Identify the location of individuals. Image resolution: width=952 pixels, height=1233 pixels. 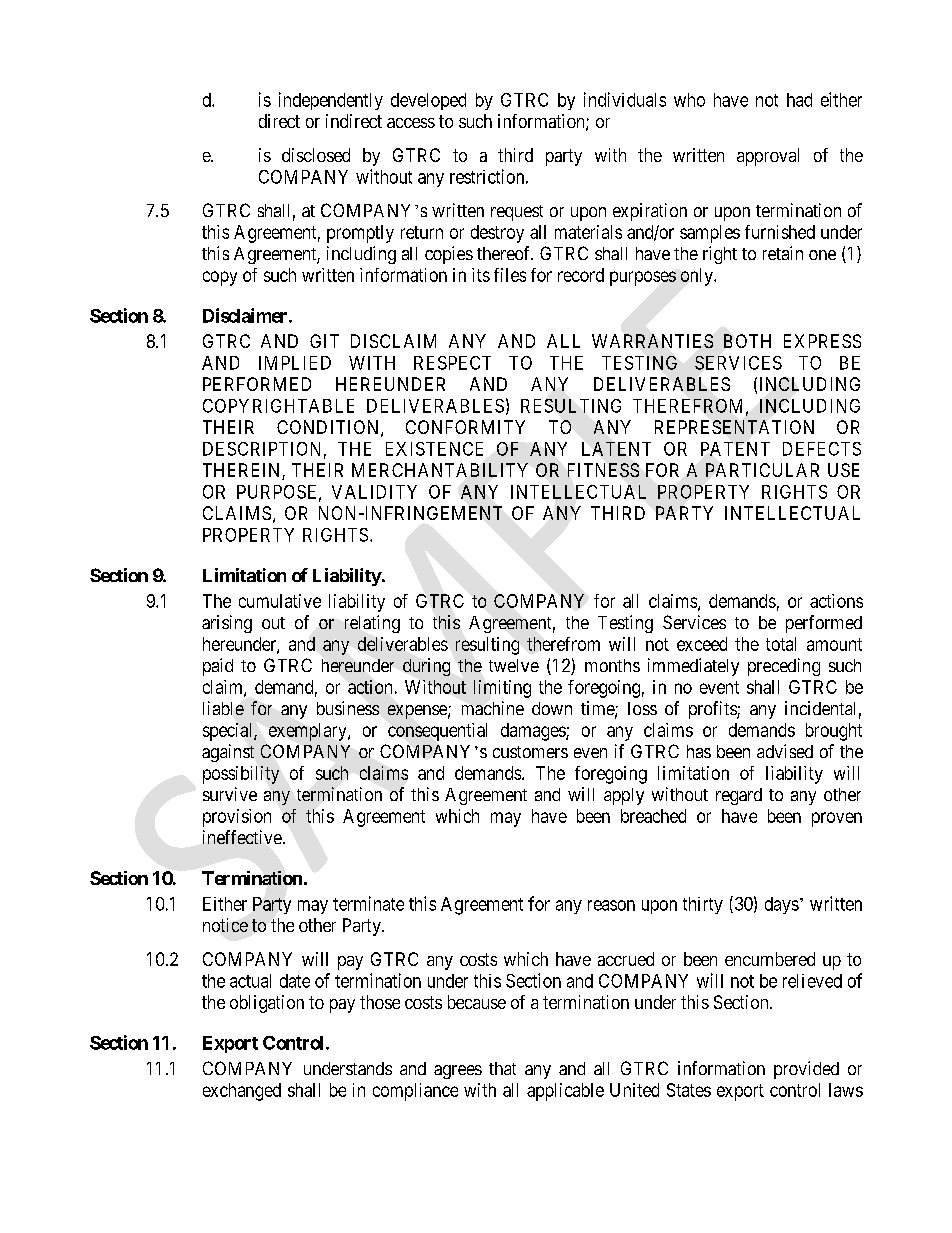
(625, 99).
